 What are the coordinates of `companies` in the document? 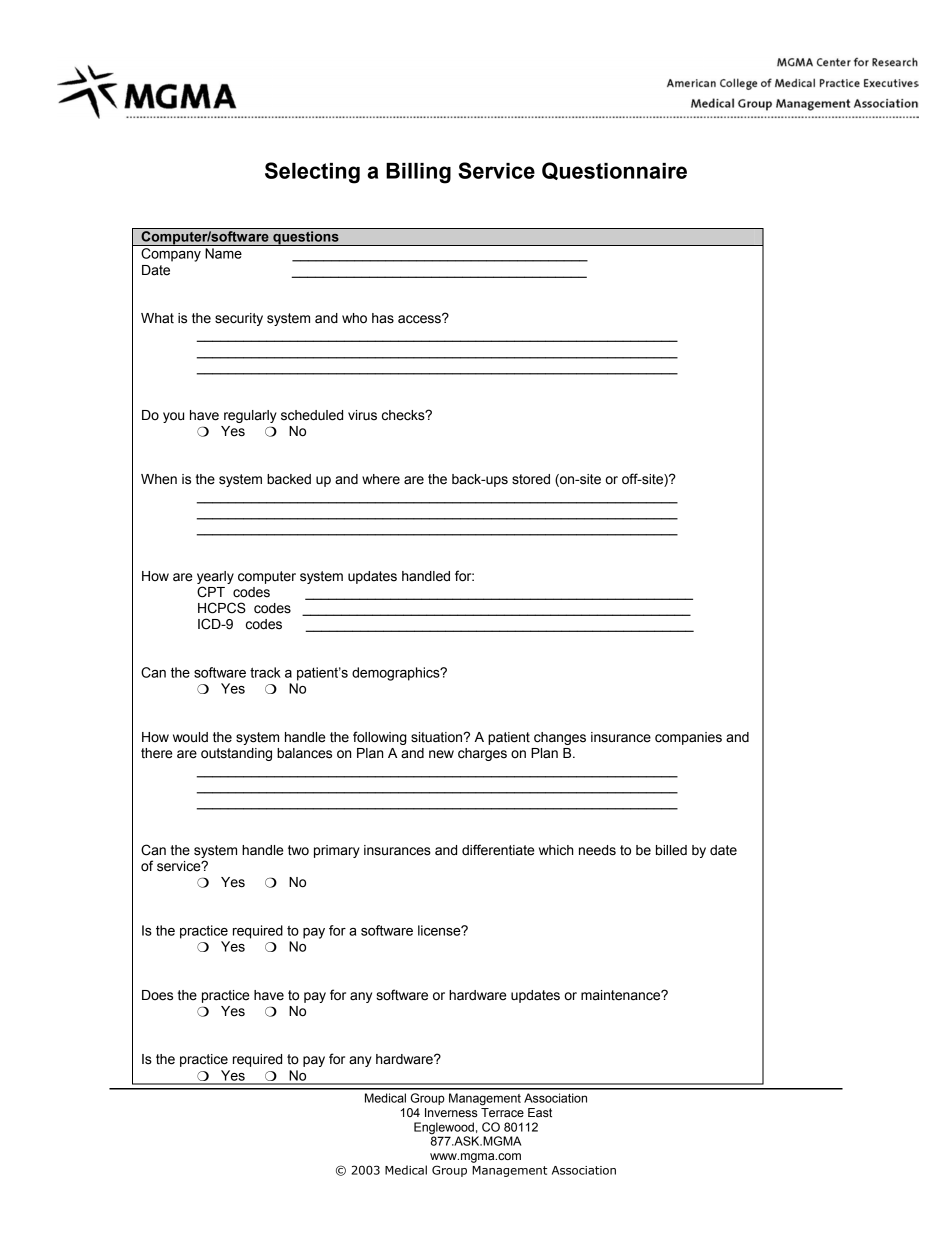 It's located at (688, 738).
